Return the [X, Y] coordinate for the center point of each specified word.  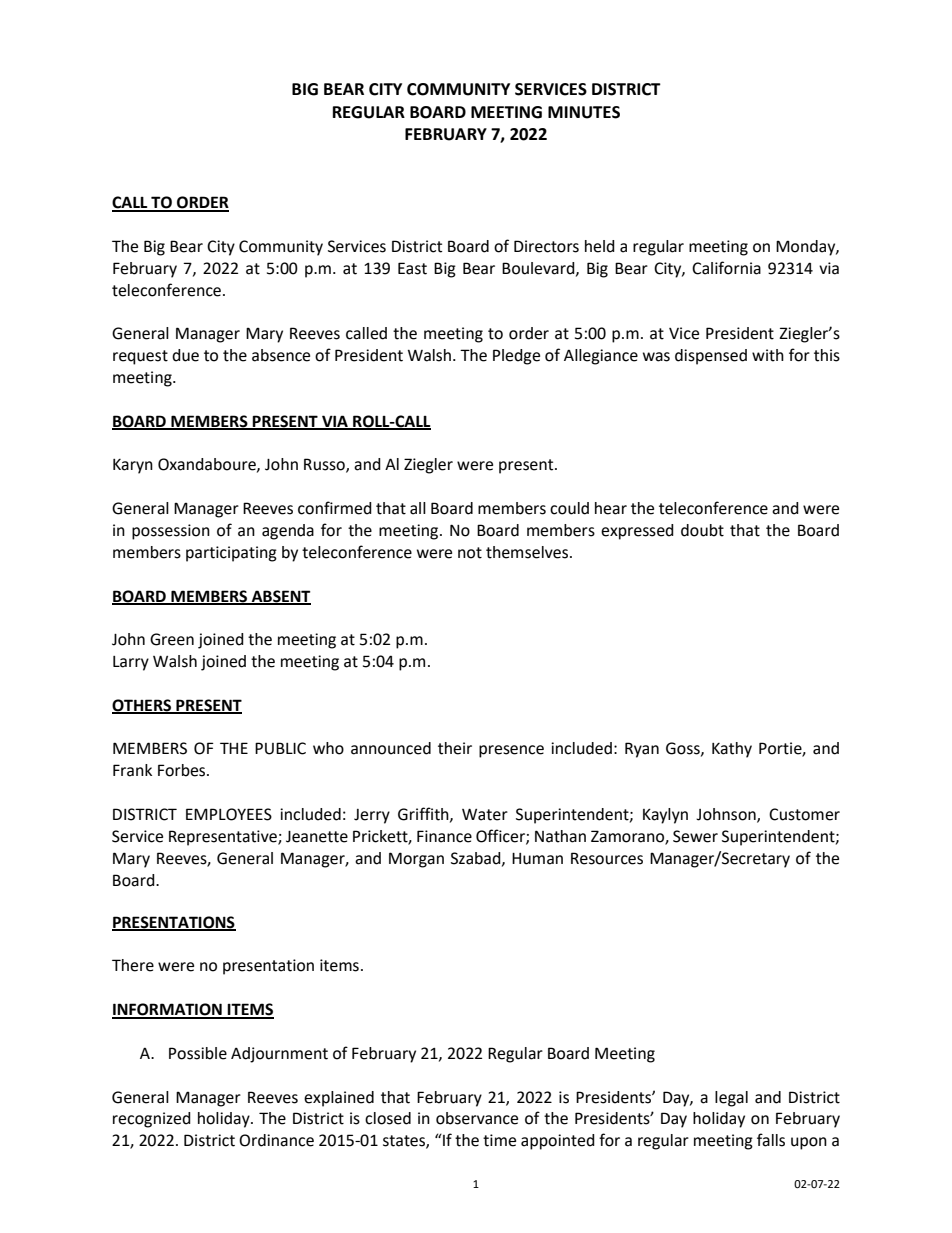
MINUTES [584, 112]
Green [172, 639]
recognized [152, 1120]
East [412, 268]
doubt [702, 530]
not [470, 553]
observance [477, 1118]
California [726, 268]
